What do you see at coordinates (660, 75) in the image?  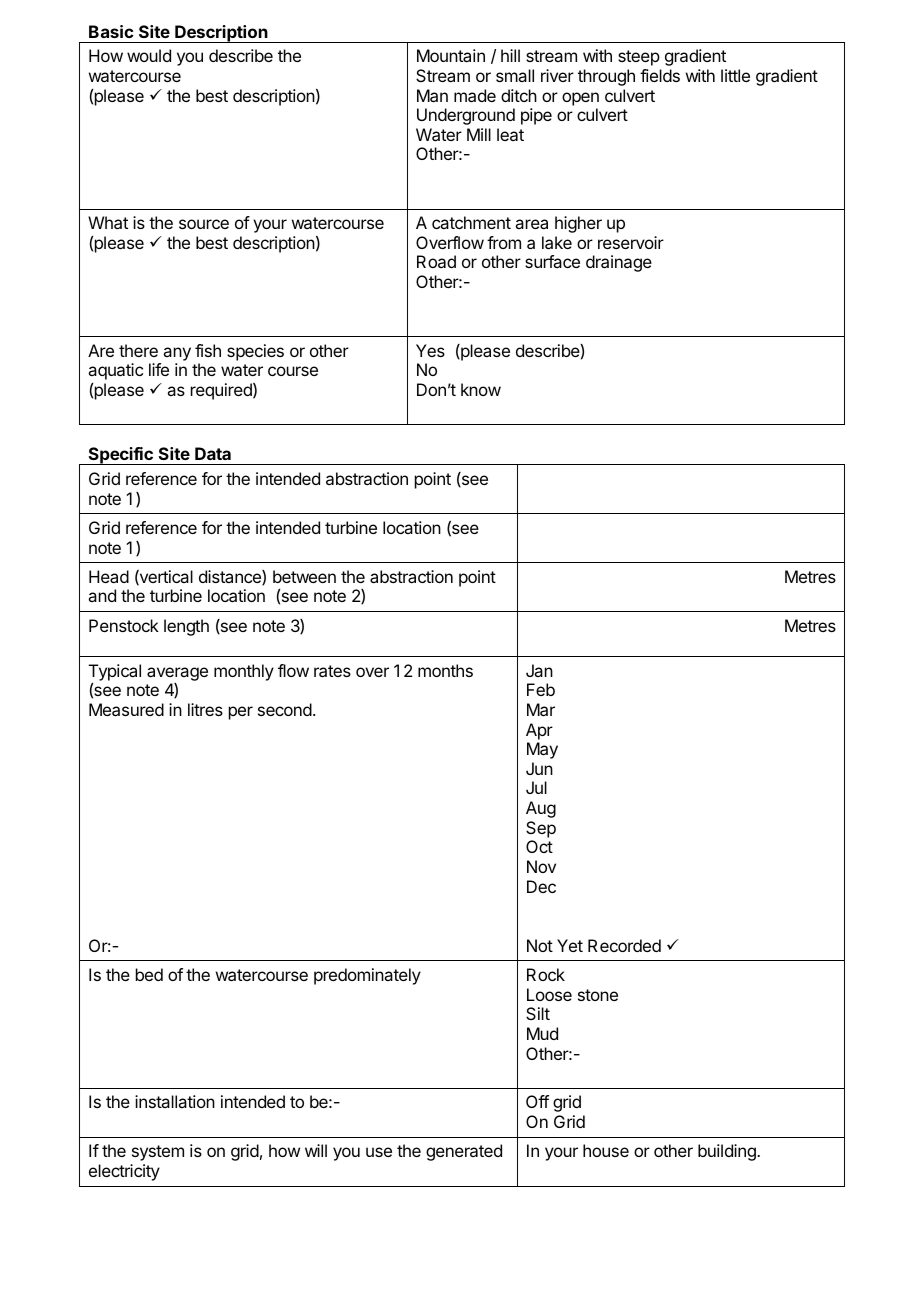 I see `fields` at bounding box center [660, 75].
